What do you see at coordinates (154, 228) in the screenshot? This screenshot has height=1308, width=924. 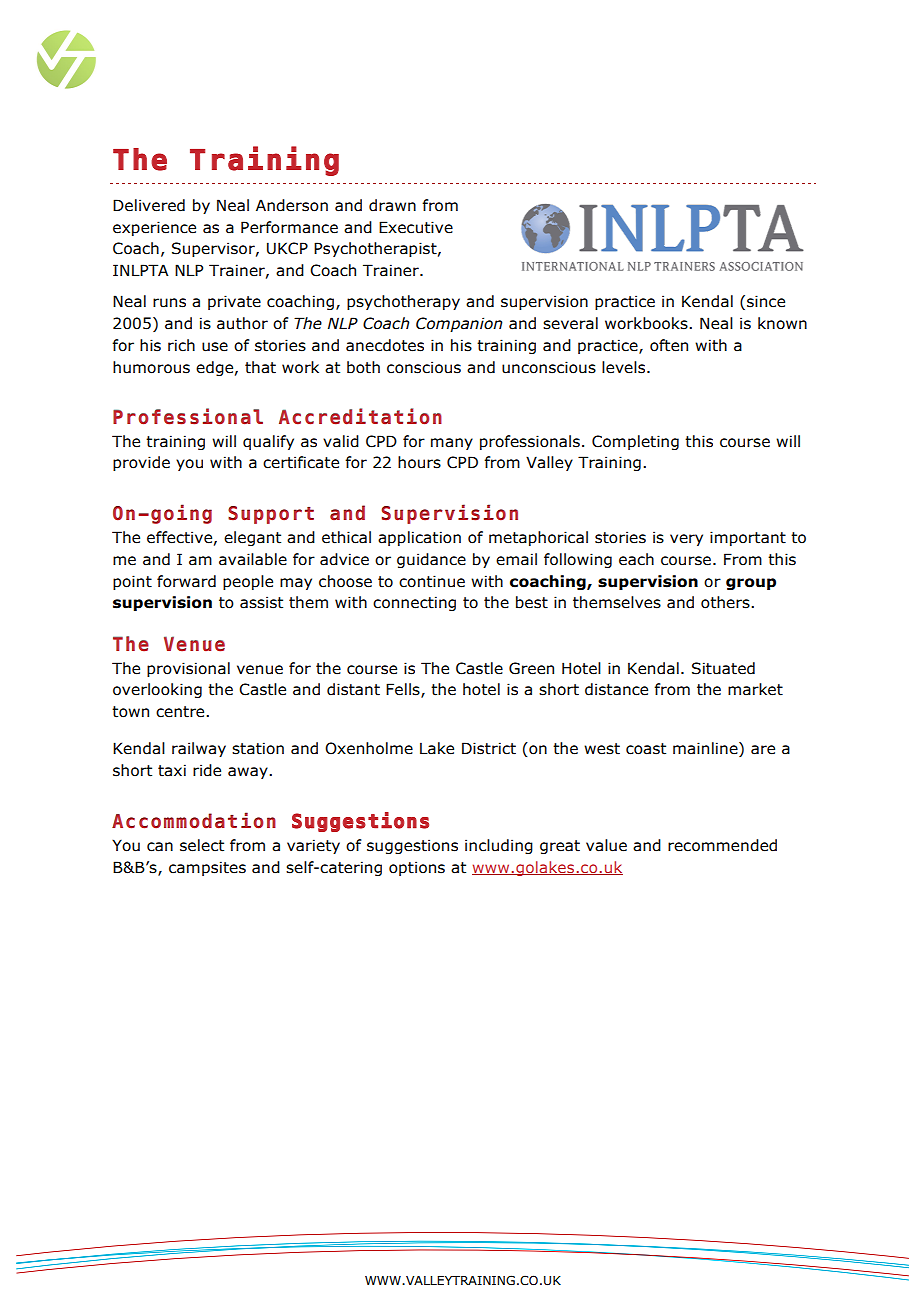 I see `experience` at bounding box center [154, 228].
